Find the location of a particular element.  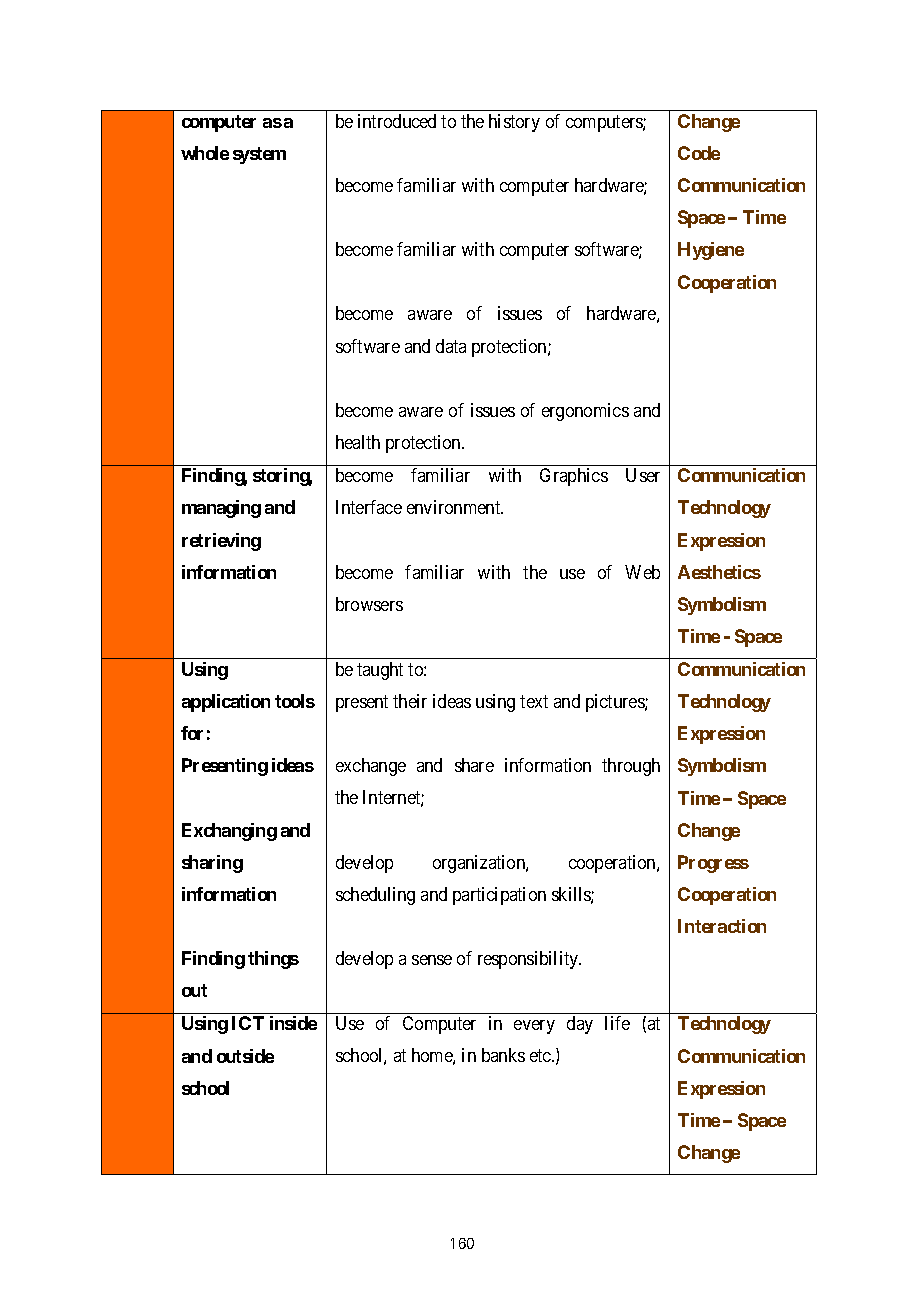

retrieving is located at coordinates (221, 542).
